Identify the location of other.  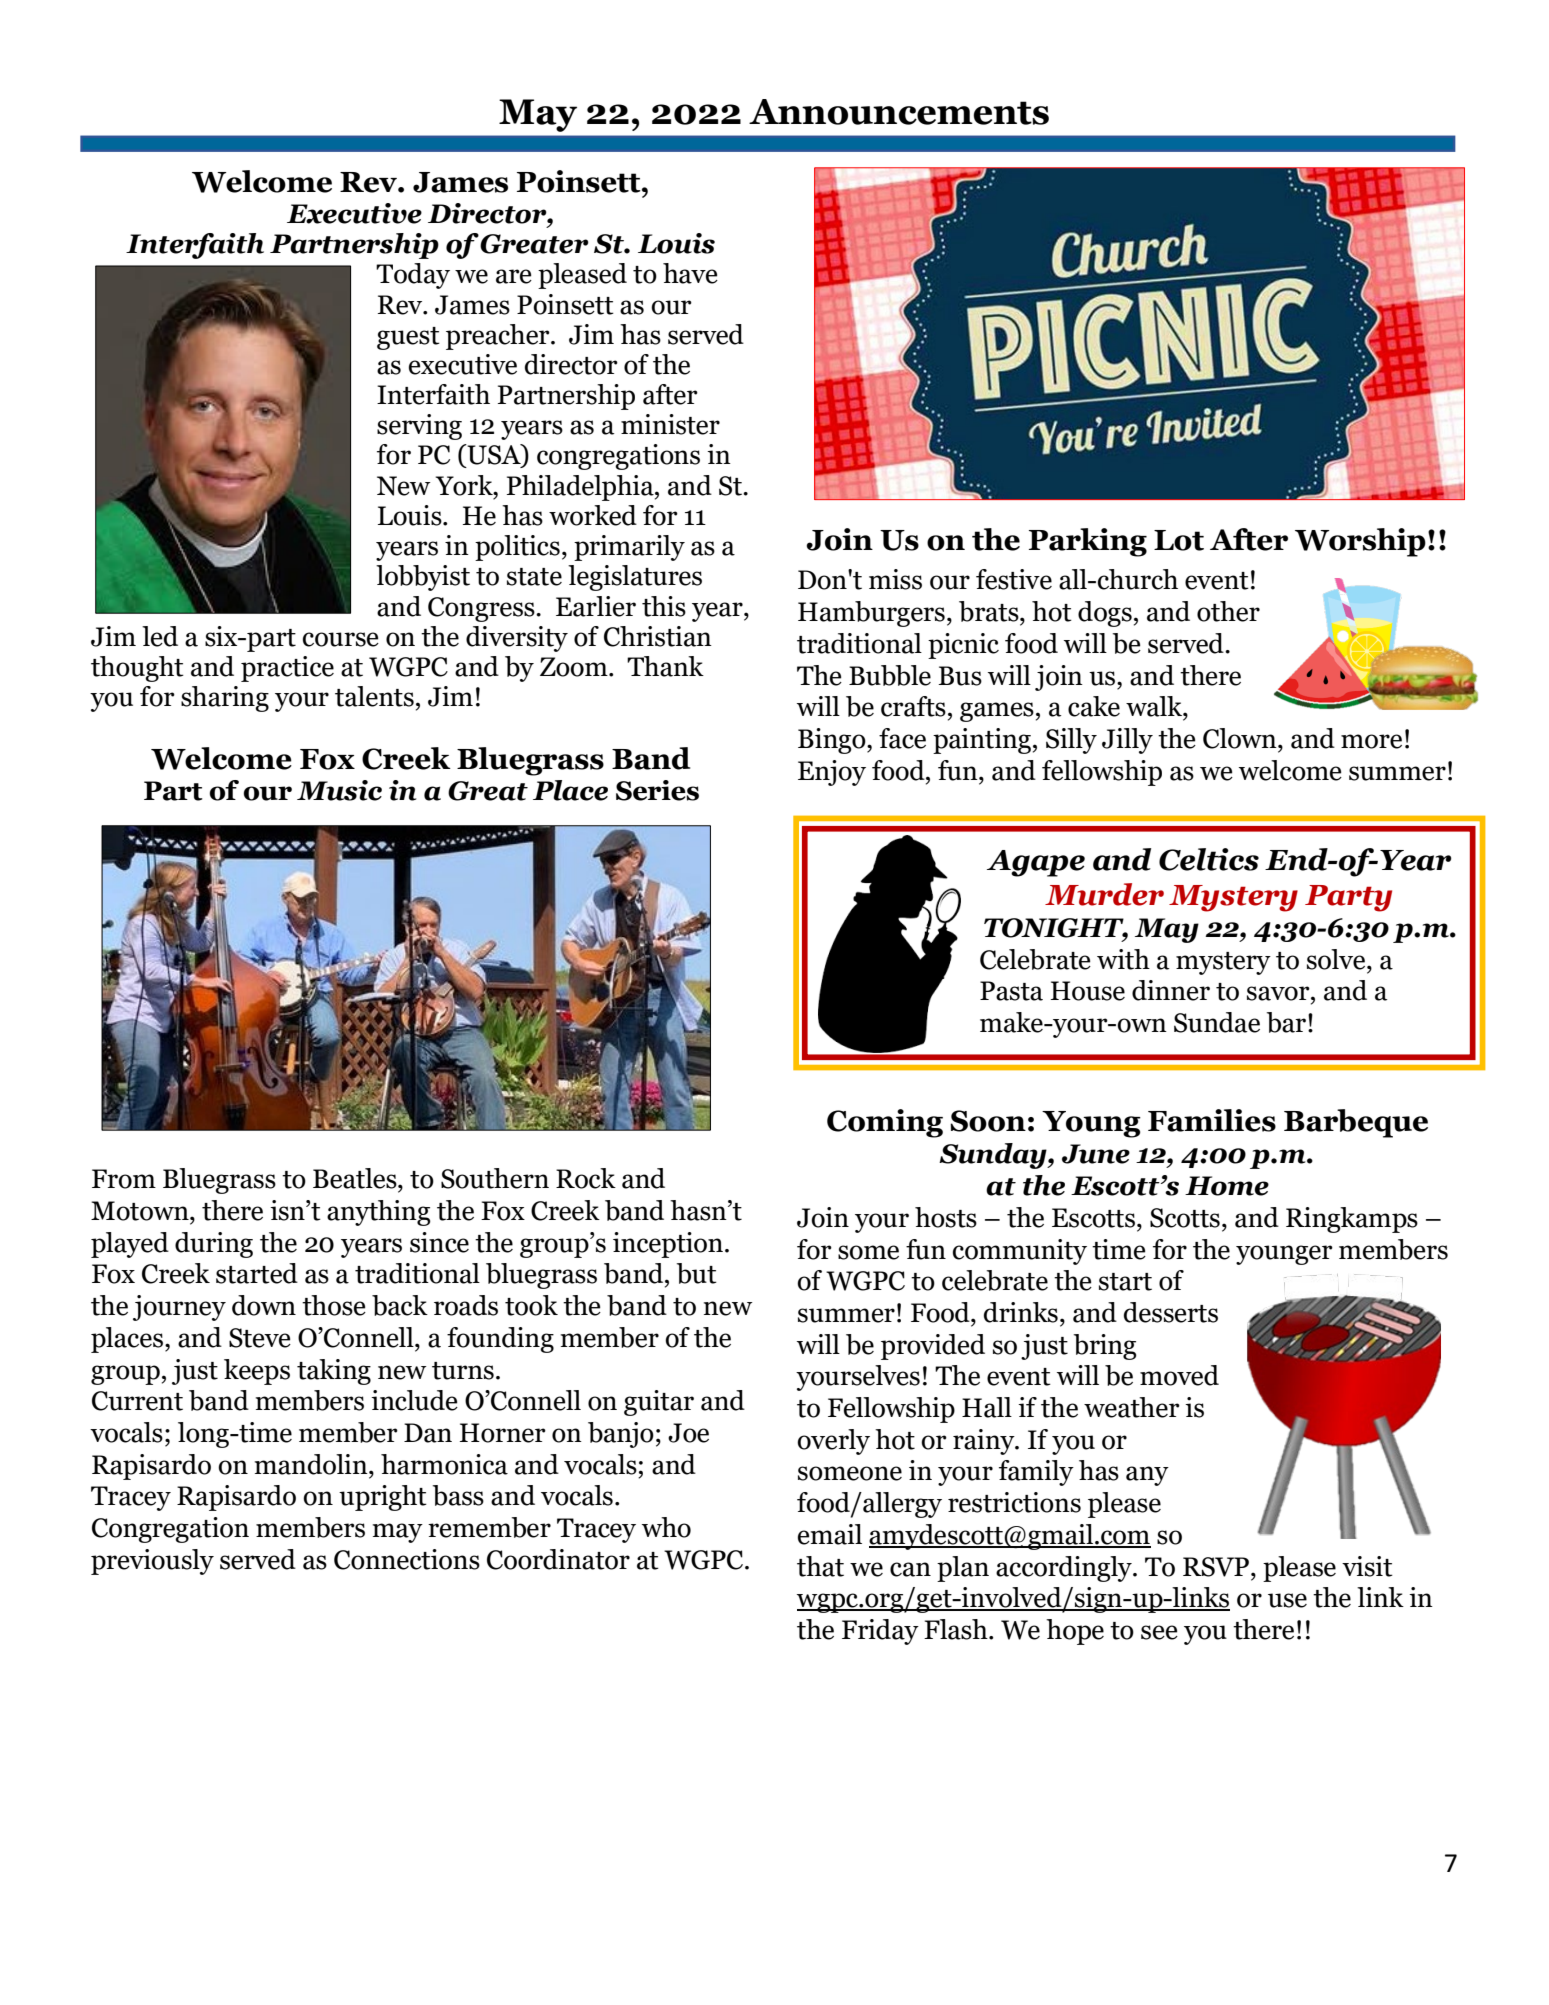
(1228, 611).
